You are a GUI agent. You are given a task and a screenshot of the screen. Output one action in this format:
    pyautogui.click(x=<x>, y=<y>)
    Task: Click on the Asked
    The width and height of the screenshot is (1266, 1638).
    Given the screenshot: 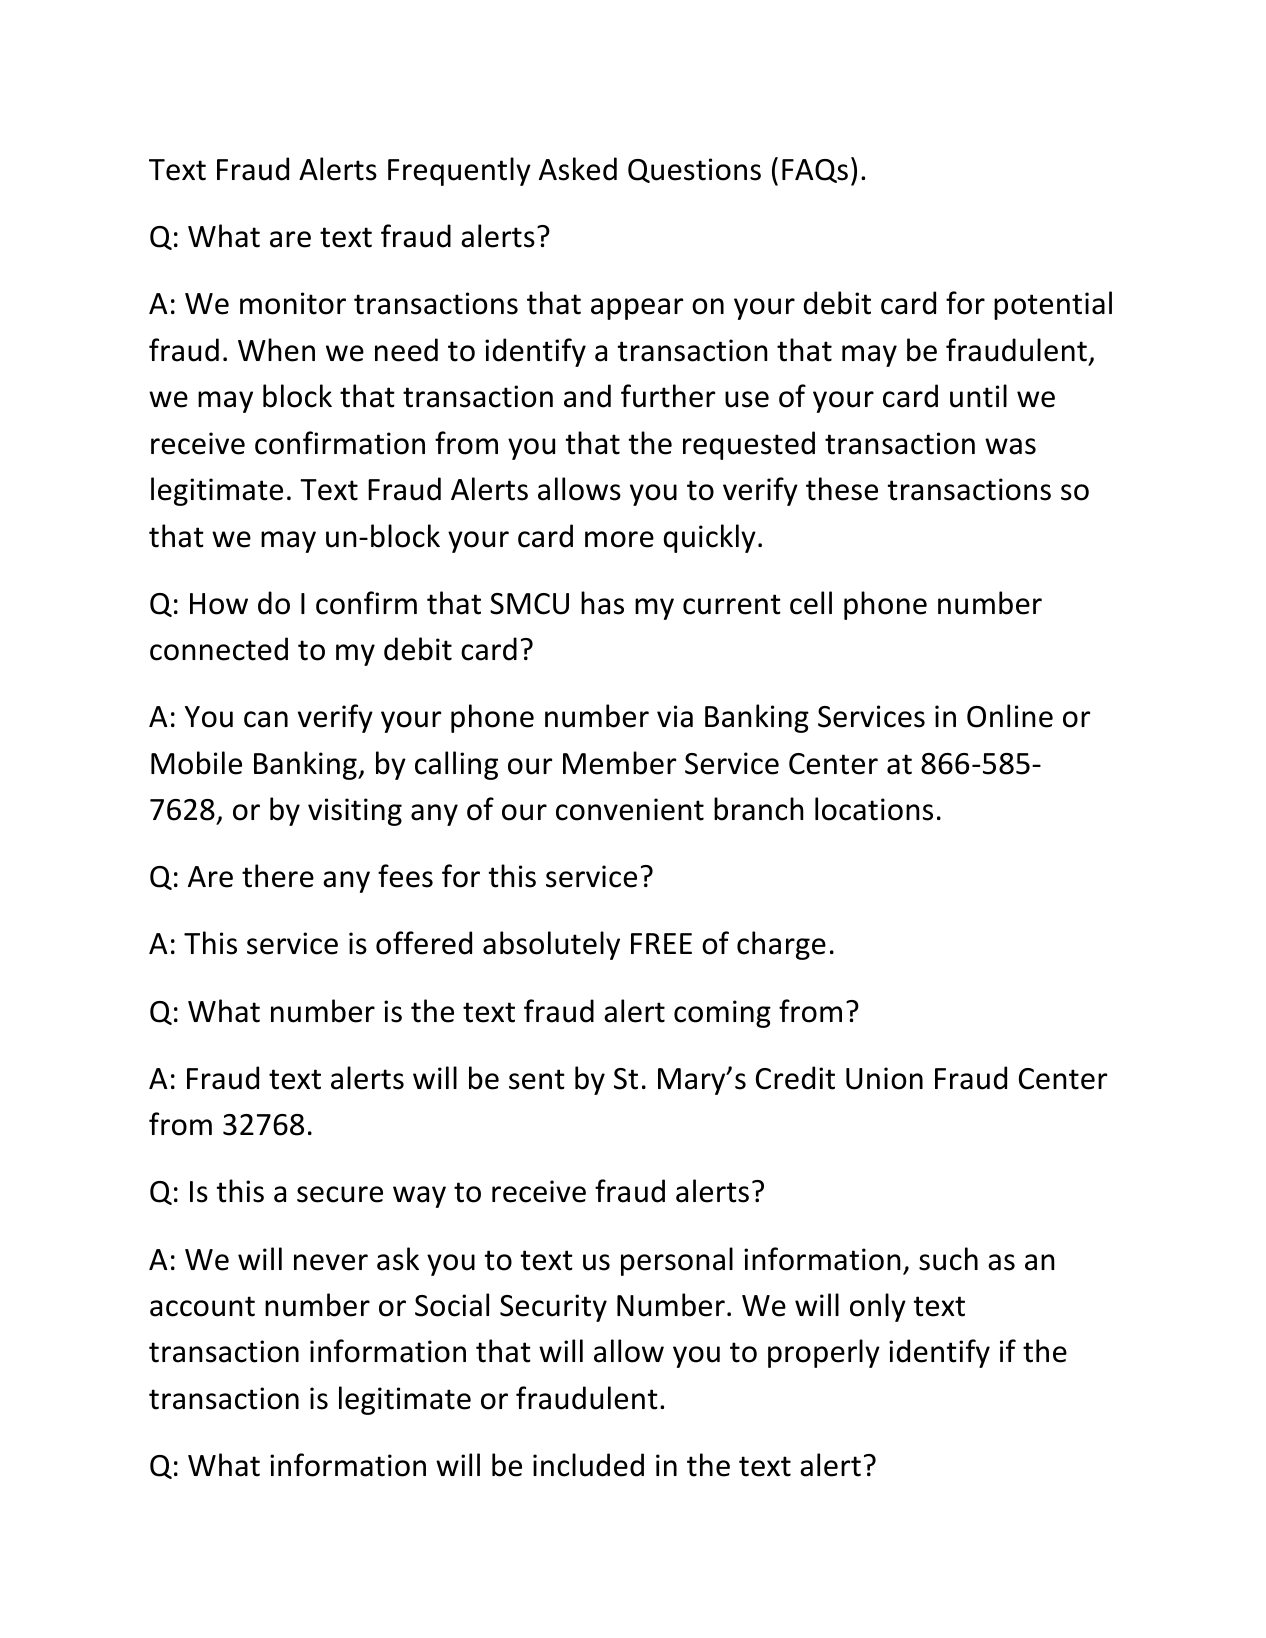 What is the action you would take?
    pyautogui.click(x=578, y=169)
